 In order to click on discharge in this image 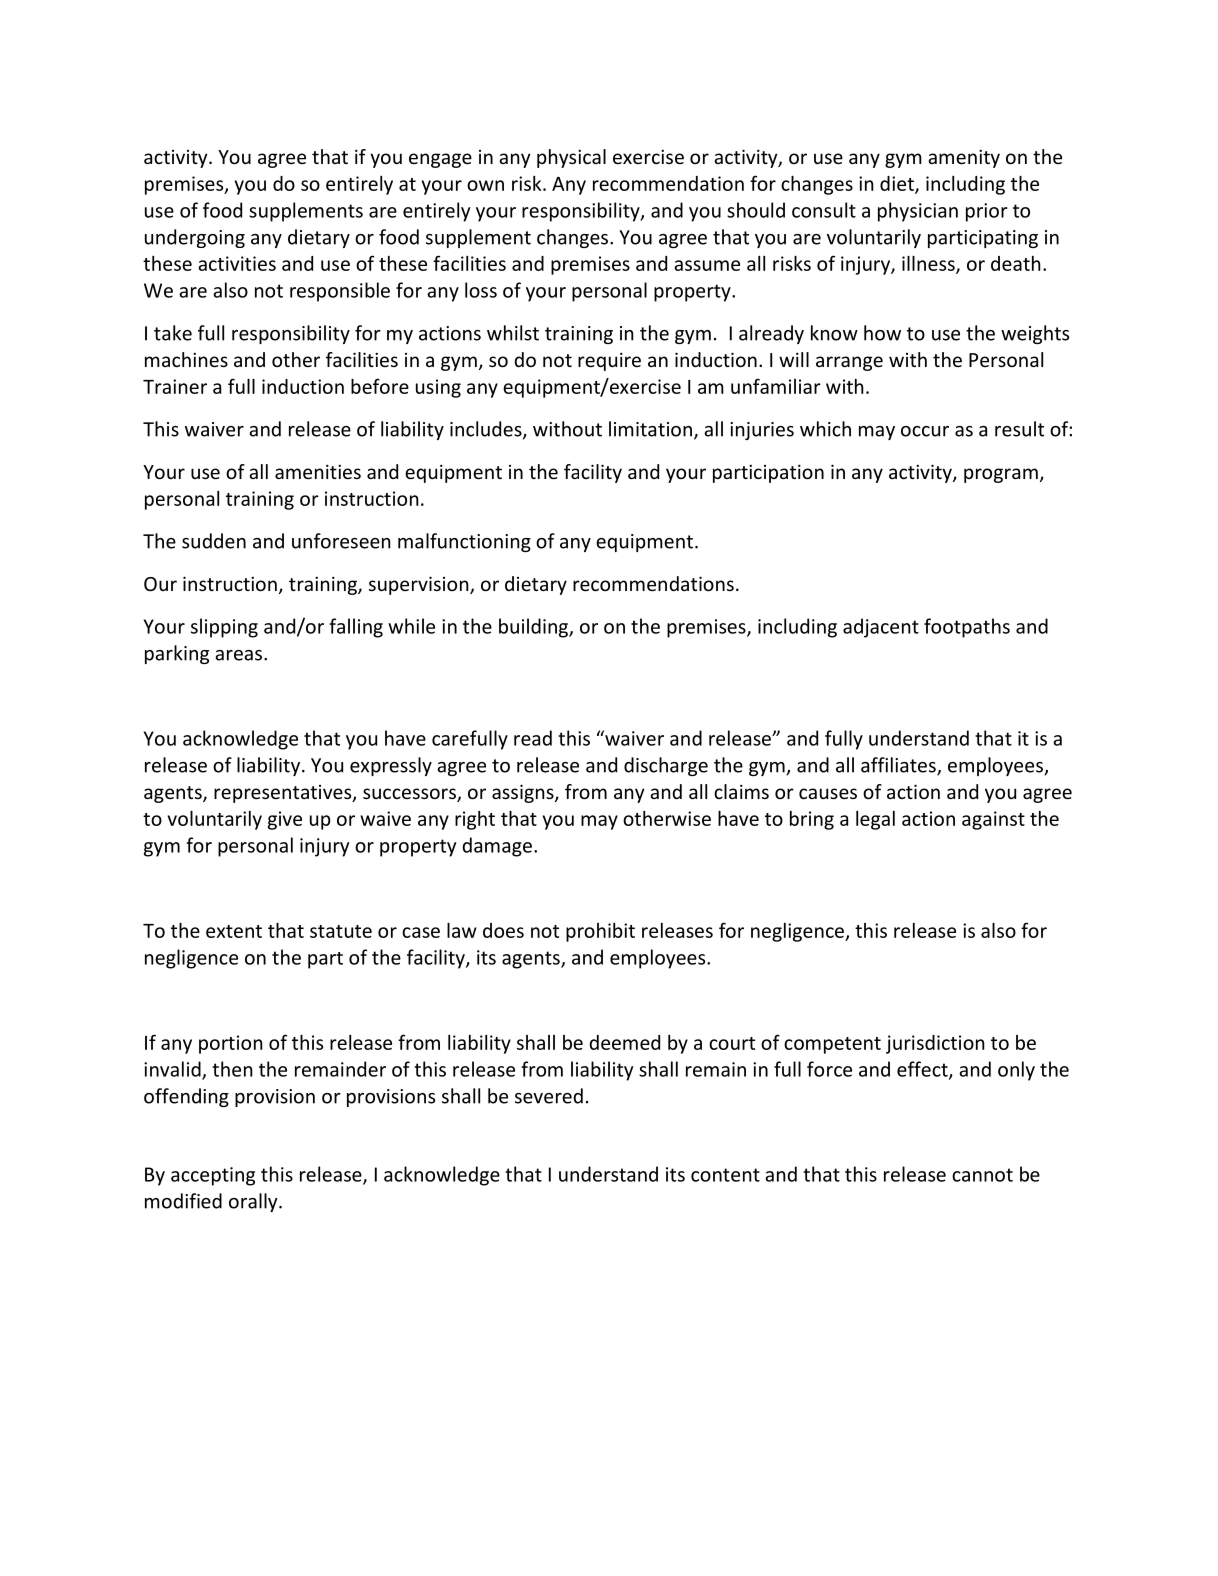, I will do `click(666, 766)`.
